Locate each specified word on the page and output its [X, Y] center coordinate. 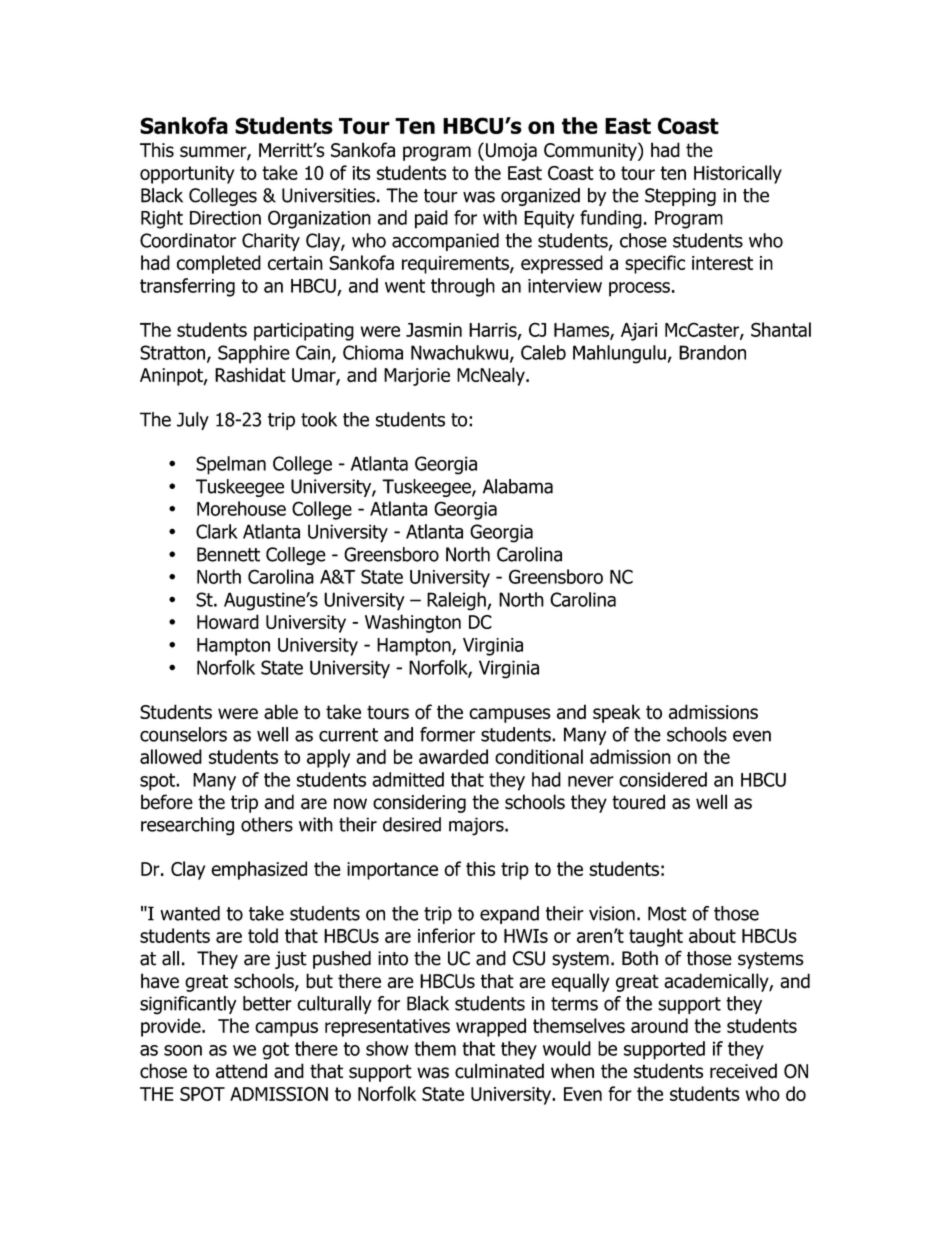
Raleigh [457, 601]
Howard [228, 621]
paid [431, 219]
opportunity [187, 175]
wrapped [491, 1027]
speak [617, 713]
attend [241, 1071]
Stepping [680, 197]
